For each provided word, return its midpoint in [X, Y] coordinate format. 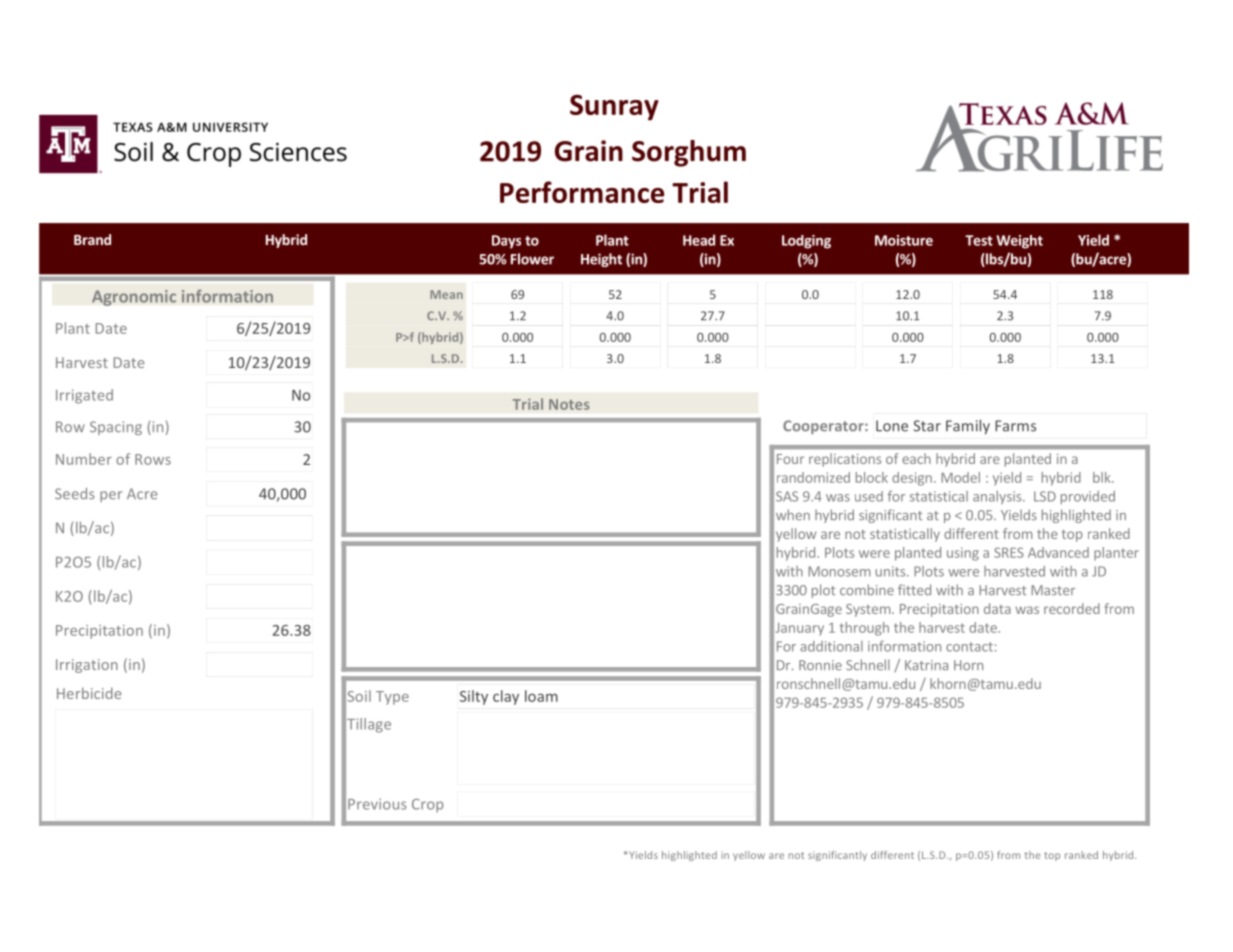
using [963, 554]
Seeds [74, 494]
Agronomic [134, 298]
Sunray [614, 108]
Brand [92, 239]
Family [968, 426]
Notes [569, 404]
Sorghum [689, 153]
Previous [377, 804]
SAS [787, 496]
